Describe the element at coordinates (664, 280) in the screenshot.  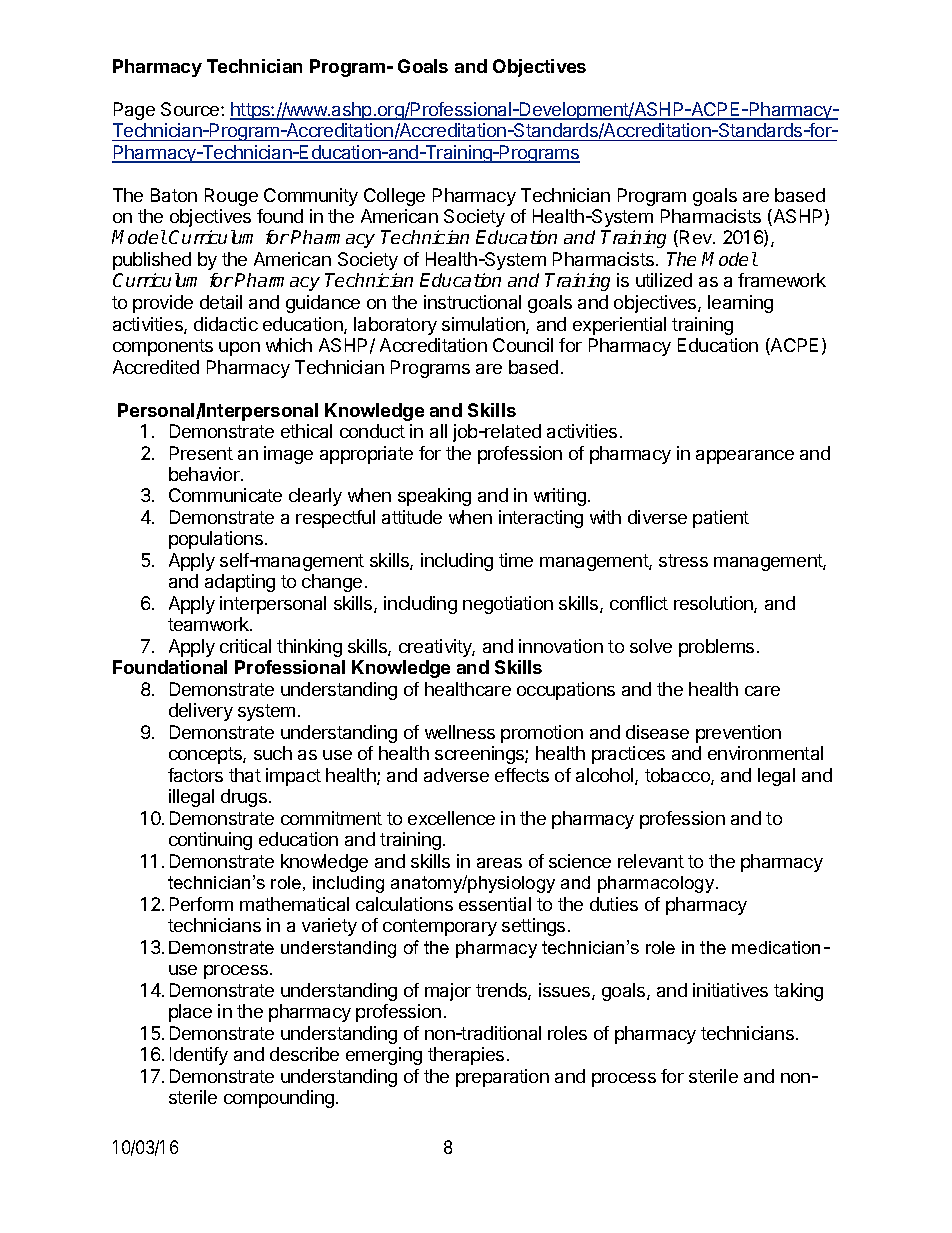
I see `utilized` at that location.
